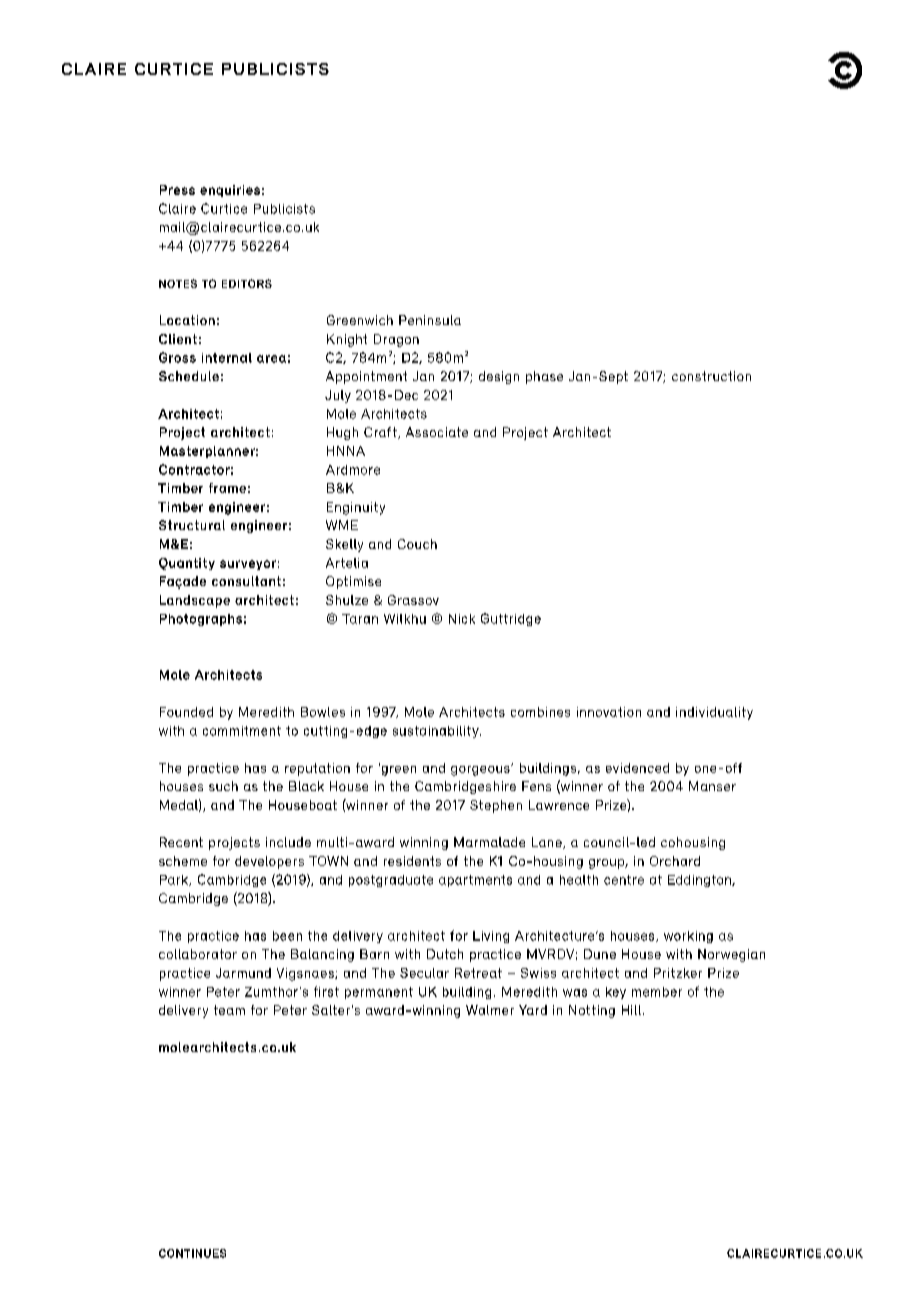  Describe the element at coordinates (678, 973) in the page. I see `Pritzker` at that location.
